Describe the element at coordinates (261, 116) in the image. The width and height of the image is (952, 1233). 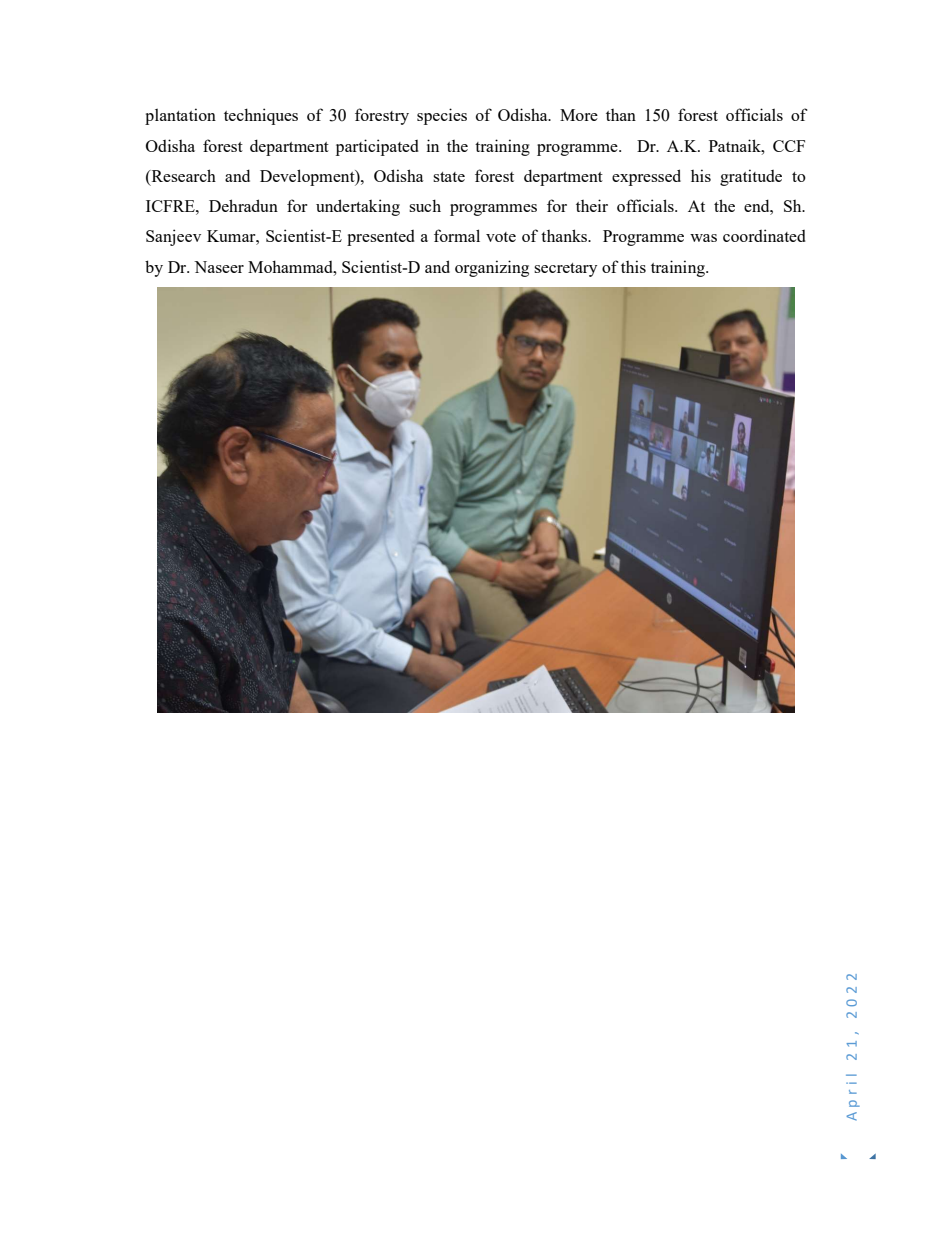
I see `techniques` at that location.
